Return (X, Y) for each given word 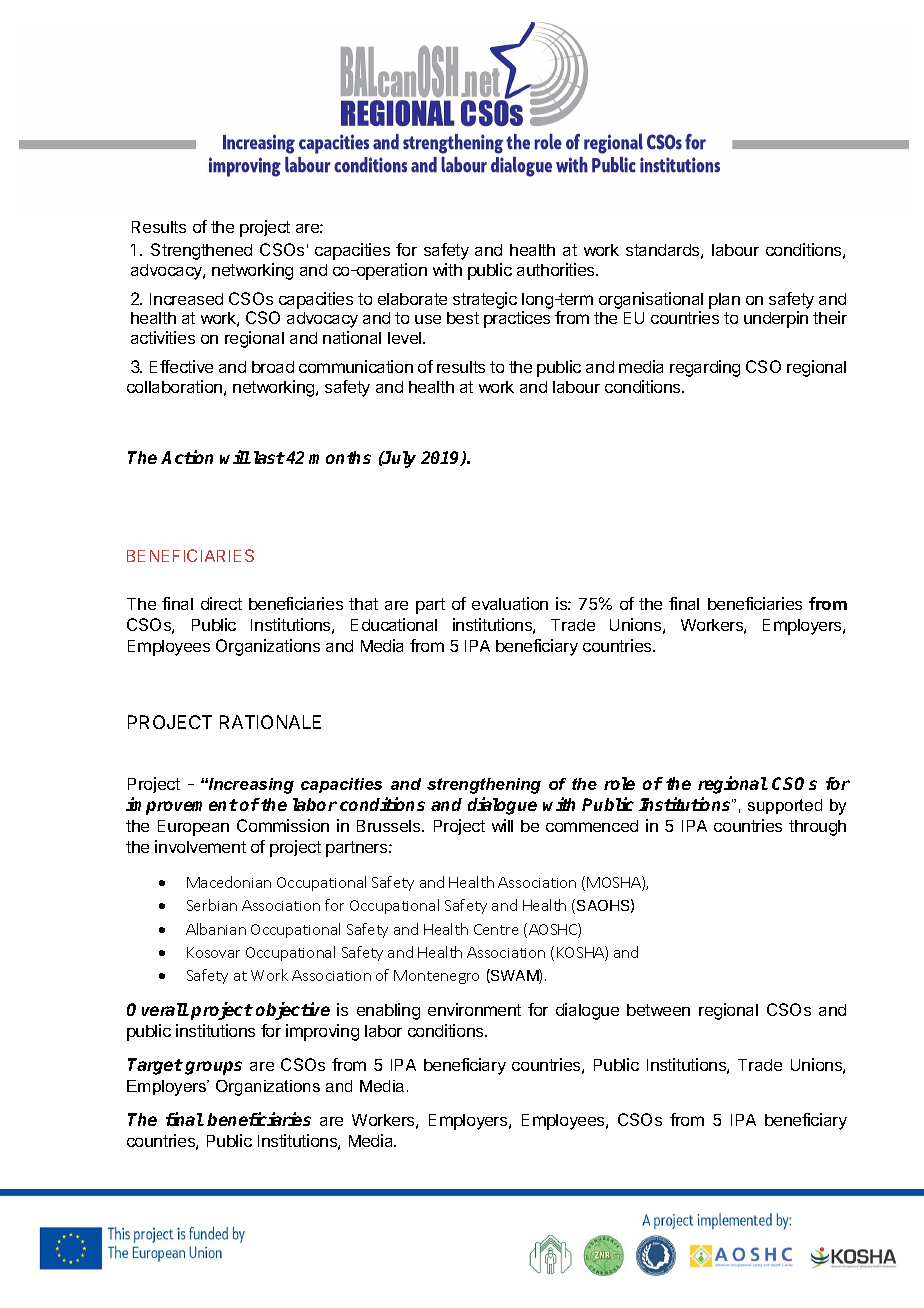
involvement (200, 846)
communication (356, 366)
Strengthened (201, 251)
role (619, 783)
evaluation (510, 603)
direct (221, 603)
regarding (705, 368)
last (269, 457)
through (817, 828)
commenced (592, 826)
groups (213, 1068)
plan (724, 301)
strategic (485, 300)
